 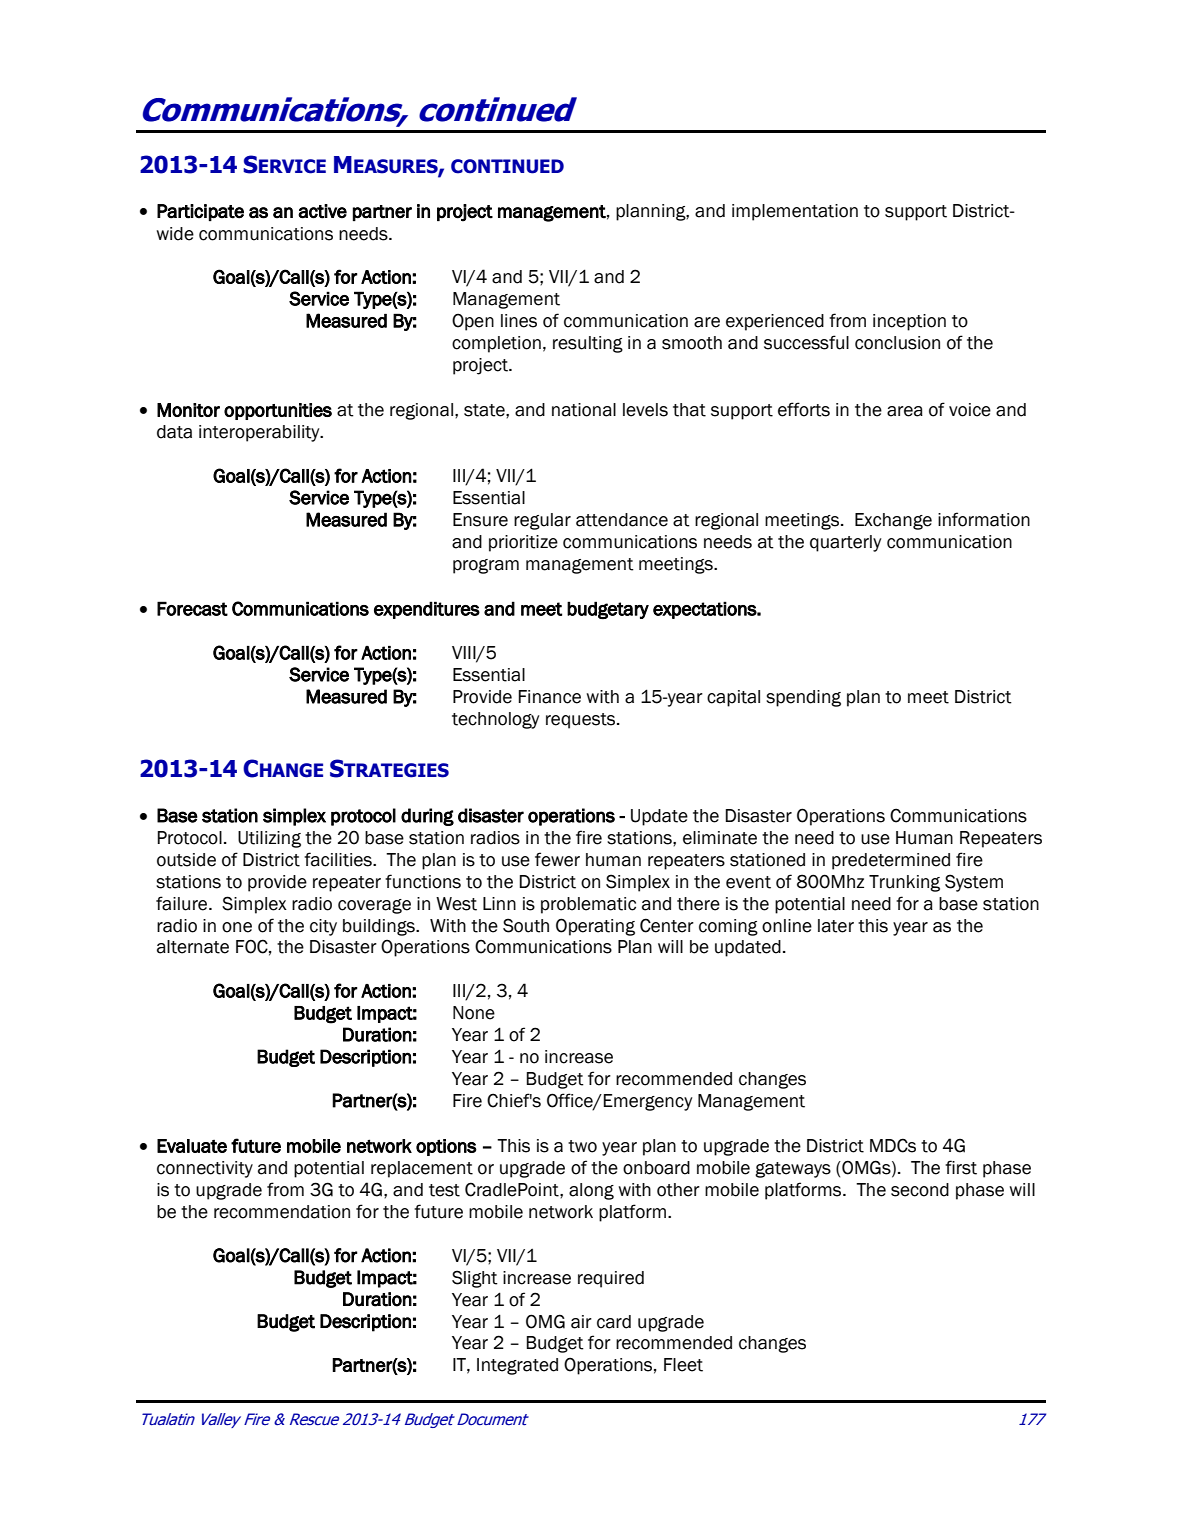 I want to click on air, so click(x=581, y=1322).
